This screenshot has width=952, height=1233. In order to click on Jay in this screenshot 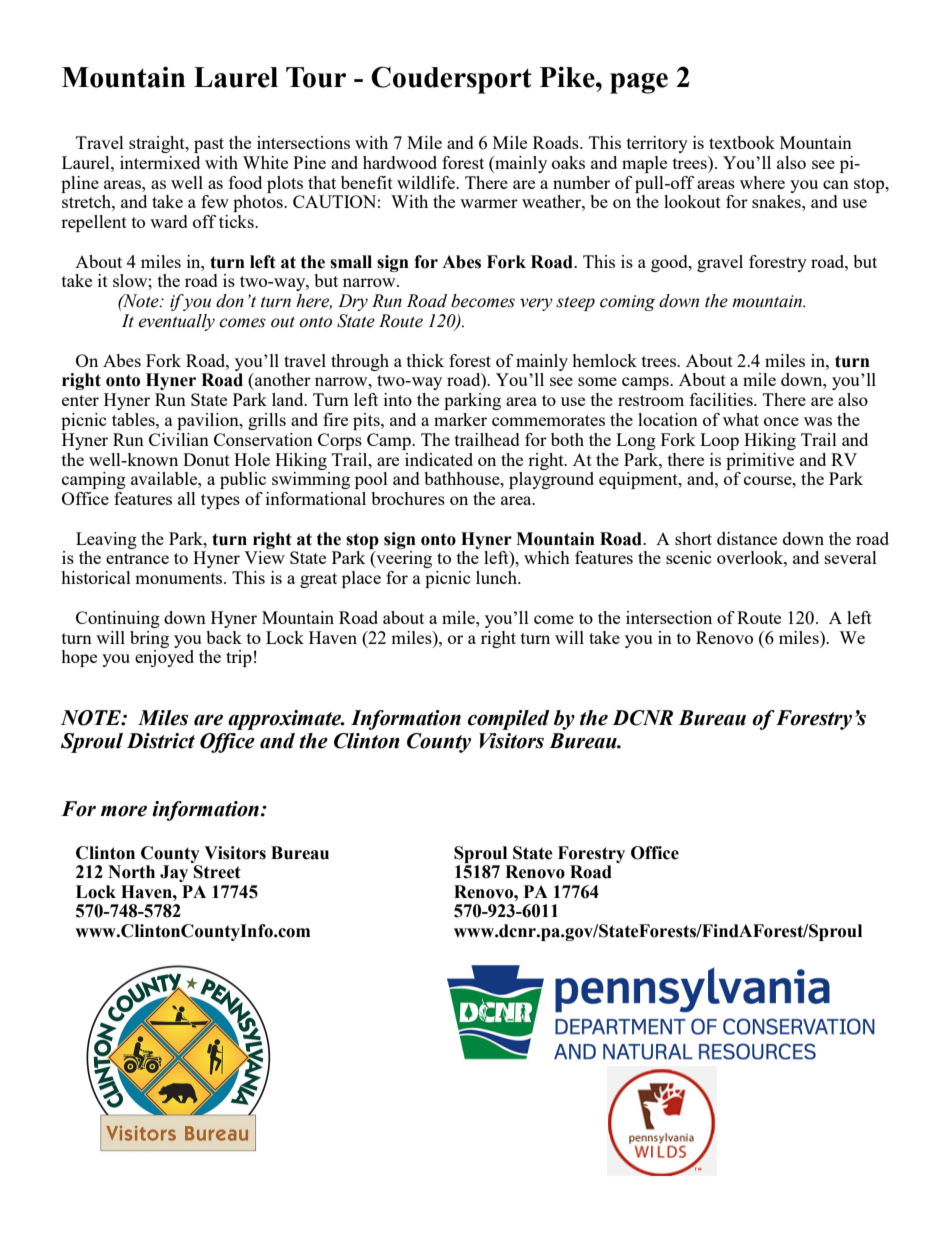, I will do `click(174, 873)`.
